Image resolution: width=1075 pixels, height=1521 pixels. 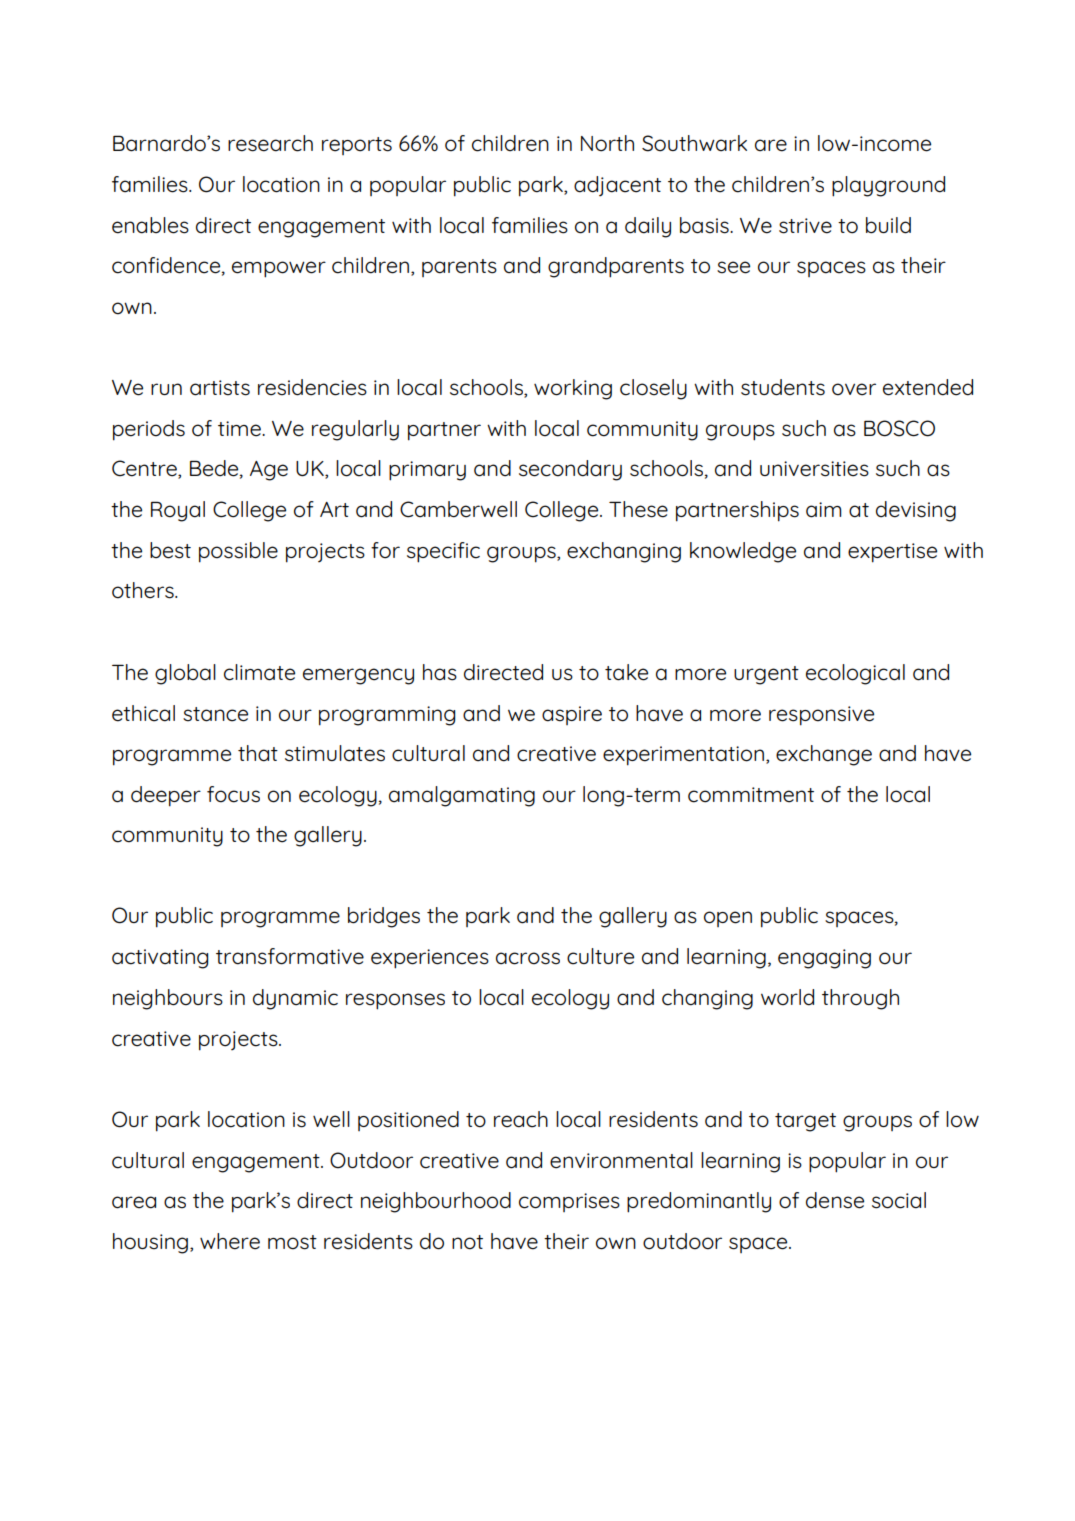 I want to click on stance, so click(x=215, y=714).
